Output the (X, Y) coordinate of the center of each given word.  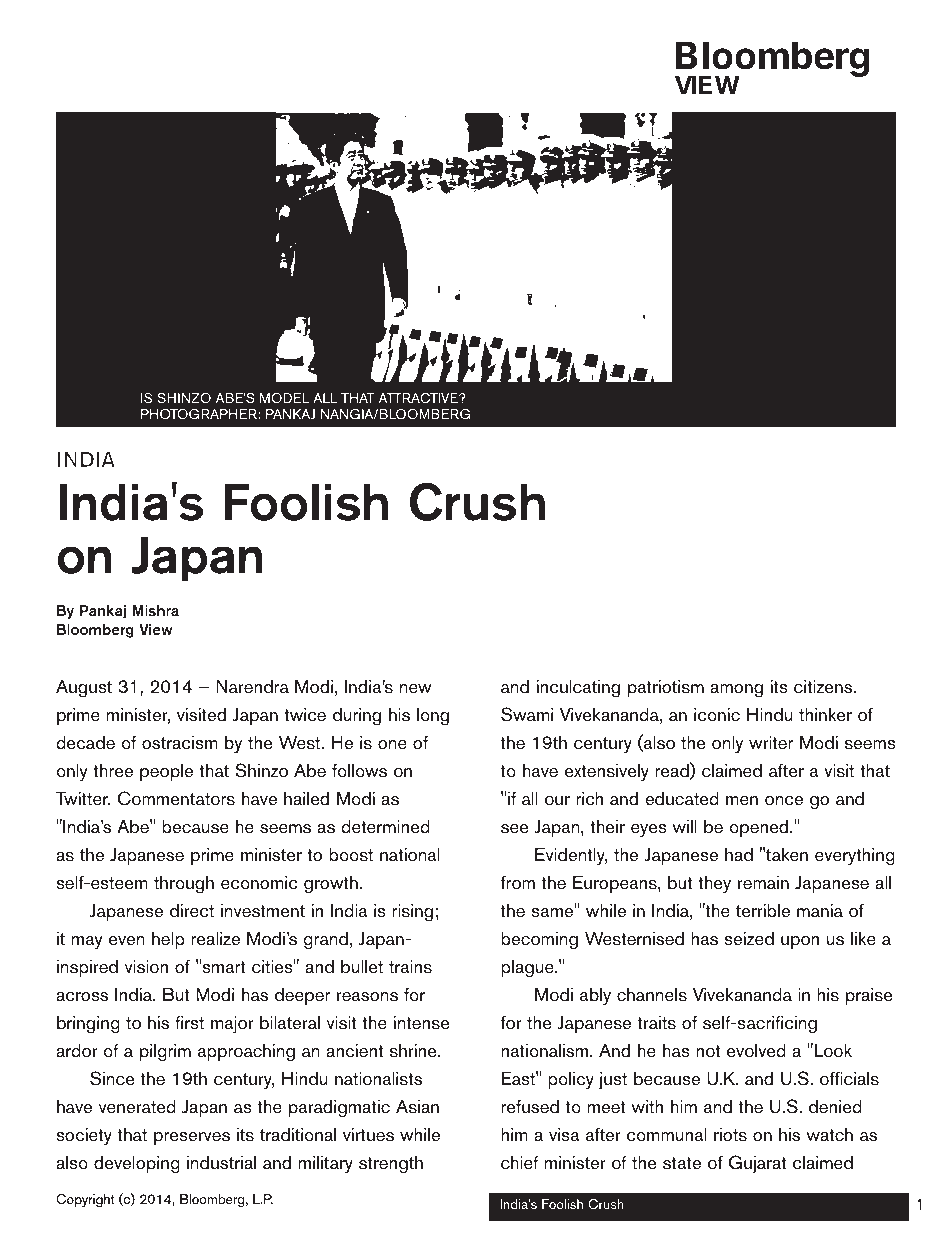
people (166, 772)
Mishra (156, 610)
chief (520, 1163)
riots (730, 1134)
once (784, 801)
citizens (824, 687)
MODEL (284, 398)
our (557, 800)
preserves (192, 1138)
